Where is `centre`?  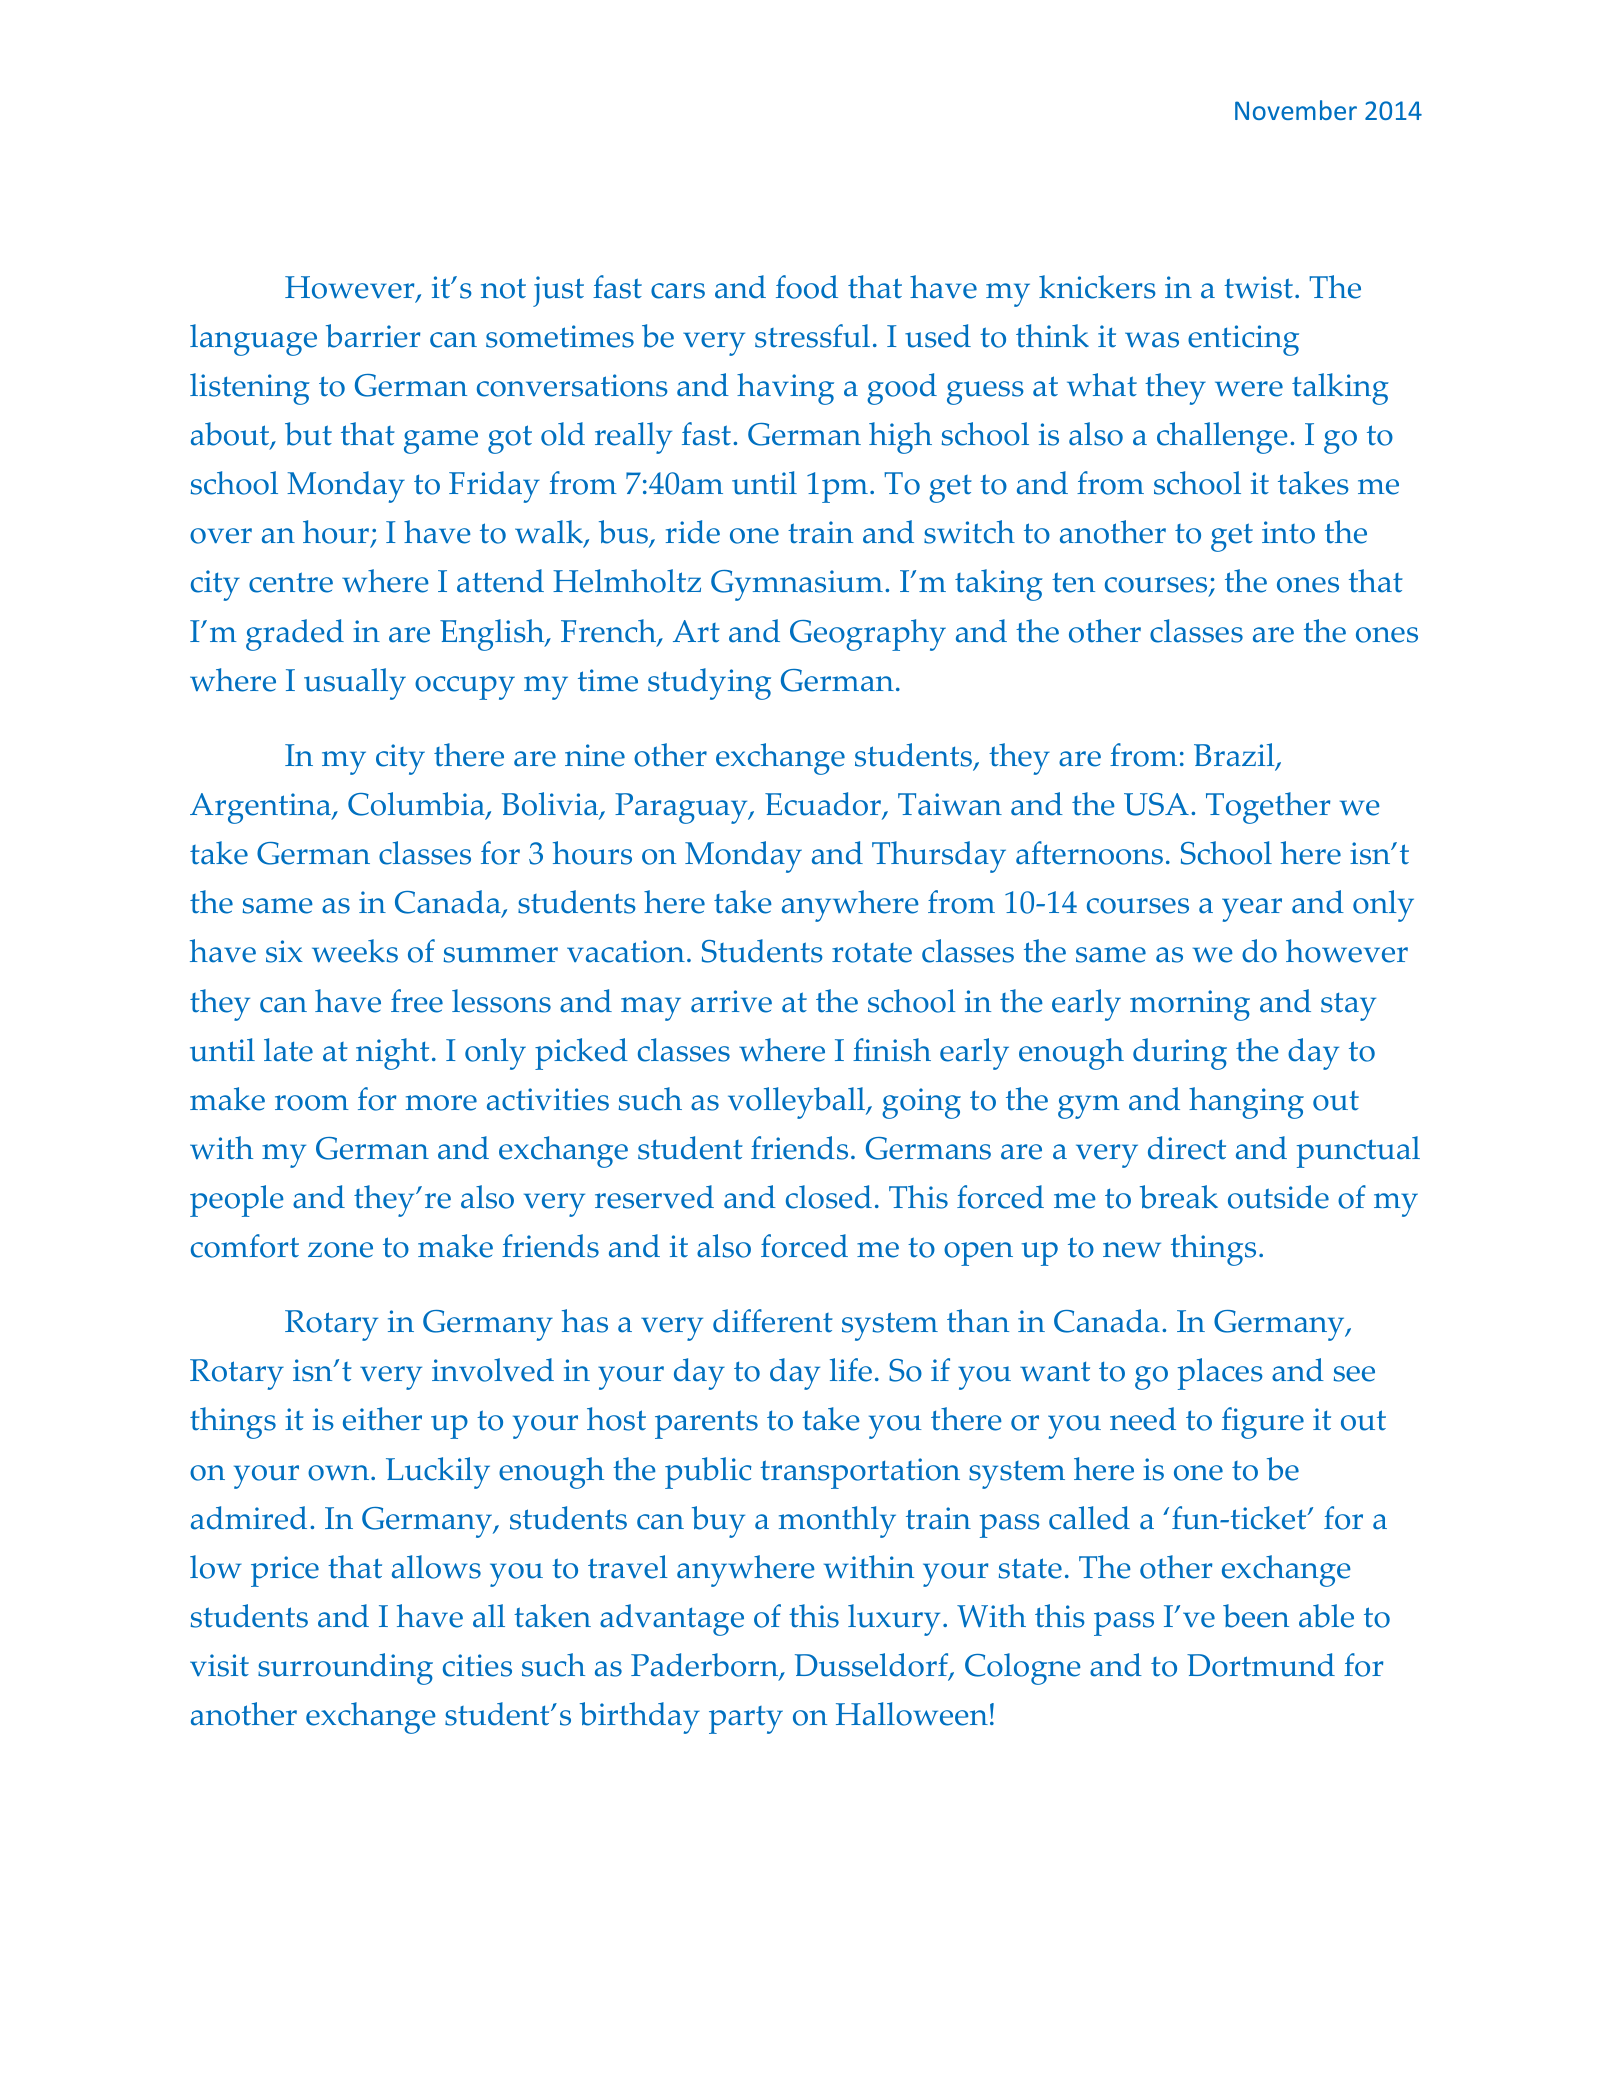
centre is located at coordinates (291, 582).
